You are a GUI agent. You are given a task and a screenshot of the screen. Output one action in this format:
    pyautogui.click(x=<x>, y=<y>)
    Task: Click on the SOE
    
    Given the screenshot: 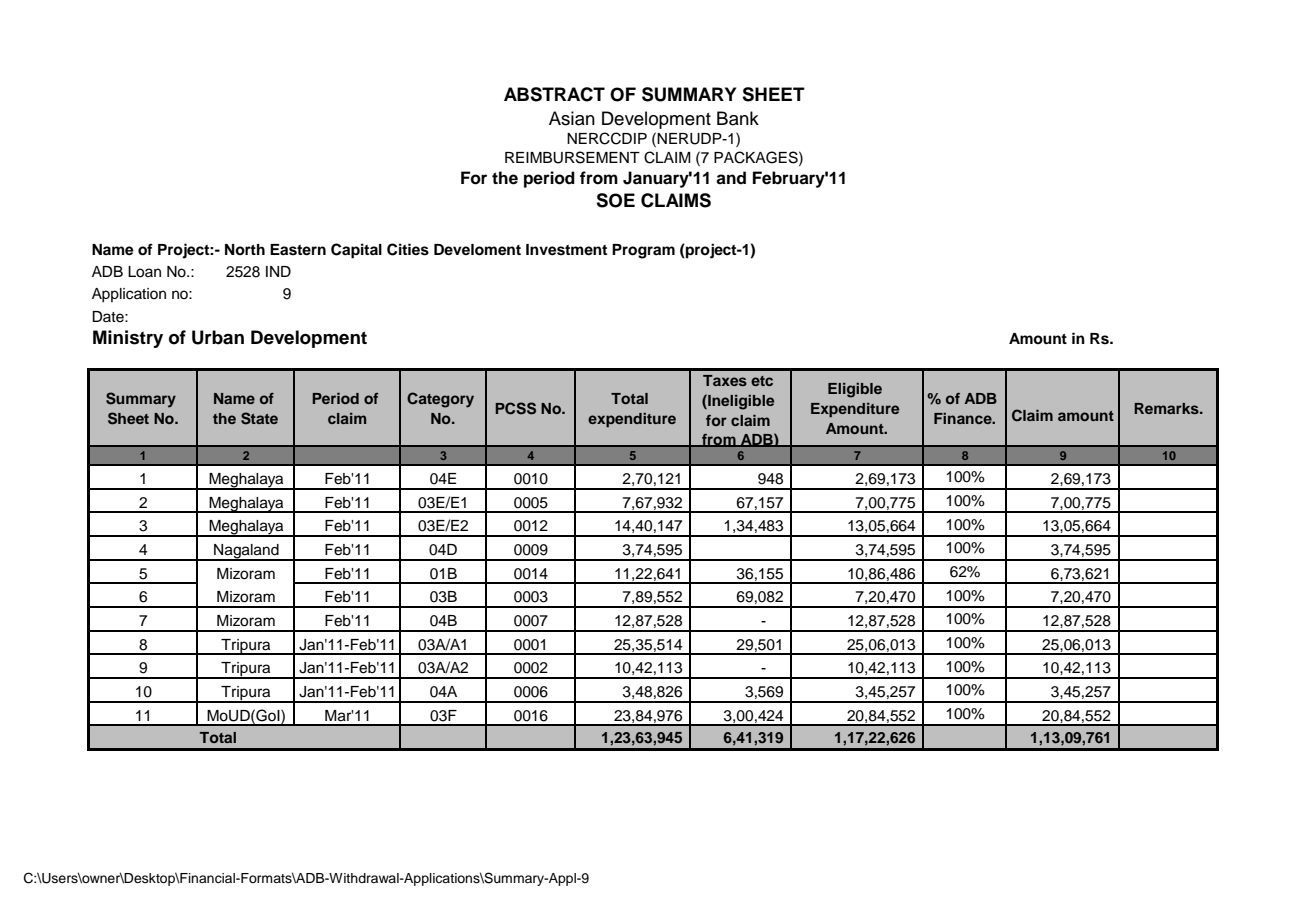 What is the action you would take?
    pyautogui.click(x=615, y=200)
